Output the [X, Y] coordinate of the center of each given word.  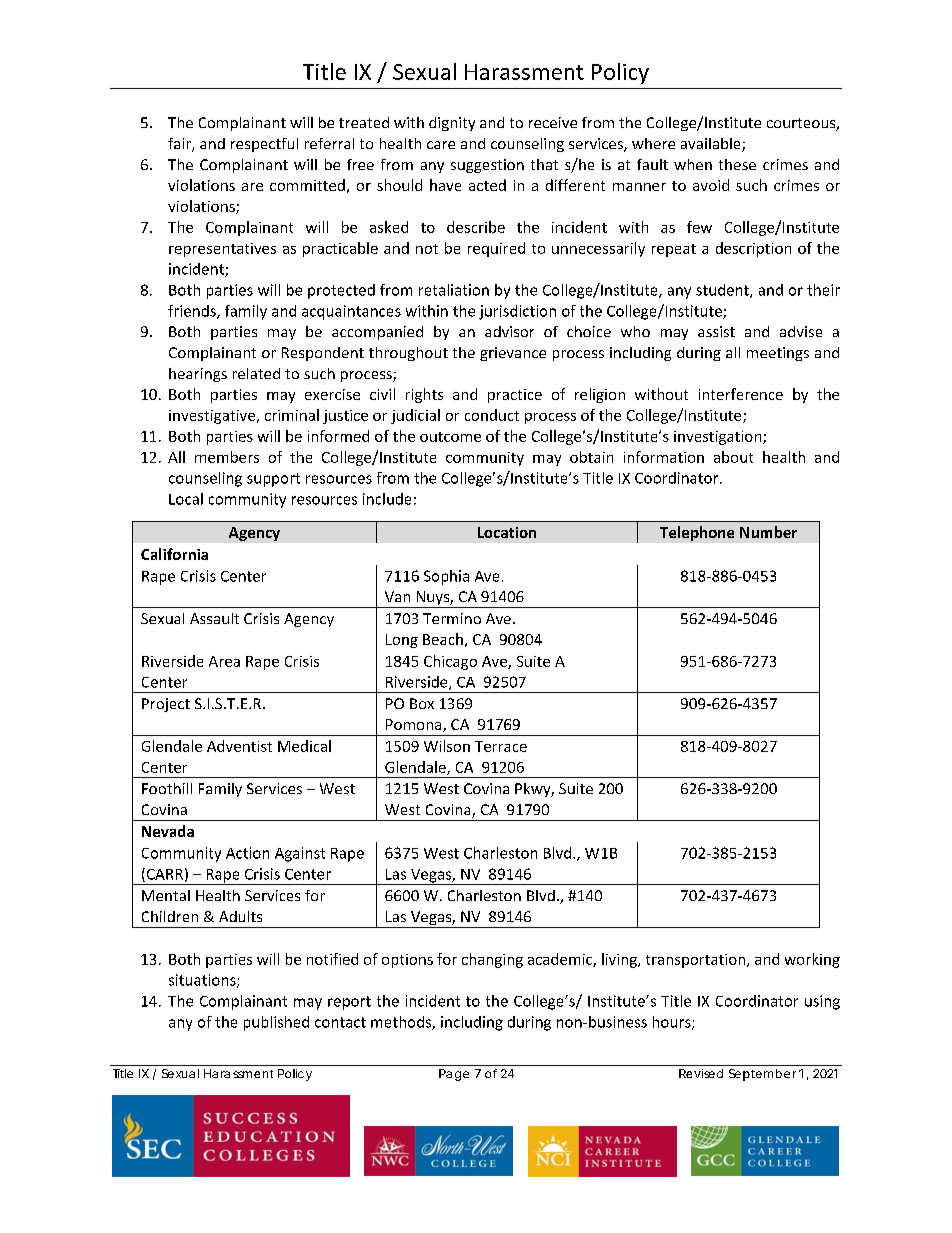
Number [768, 532]
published [276, 1023]
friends [193, 312]
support [273, 480]
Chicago [450, 662]
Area [224, 661]
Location [507, 532]
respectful [264, 145]
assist [716, 331]
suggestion [487, 166]
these [737, 164]
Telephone [697, 533]
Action [247, 853]
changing [492, 960]
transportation [697, 961]
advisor [509, 331]
